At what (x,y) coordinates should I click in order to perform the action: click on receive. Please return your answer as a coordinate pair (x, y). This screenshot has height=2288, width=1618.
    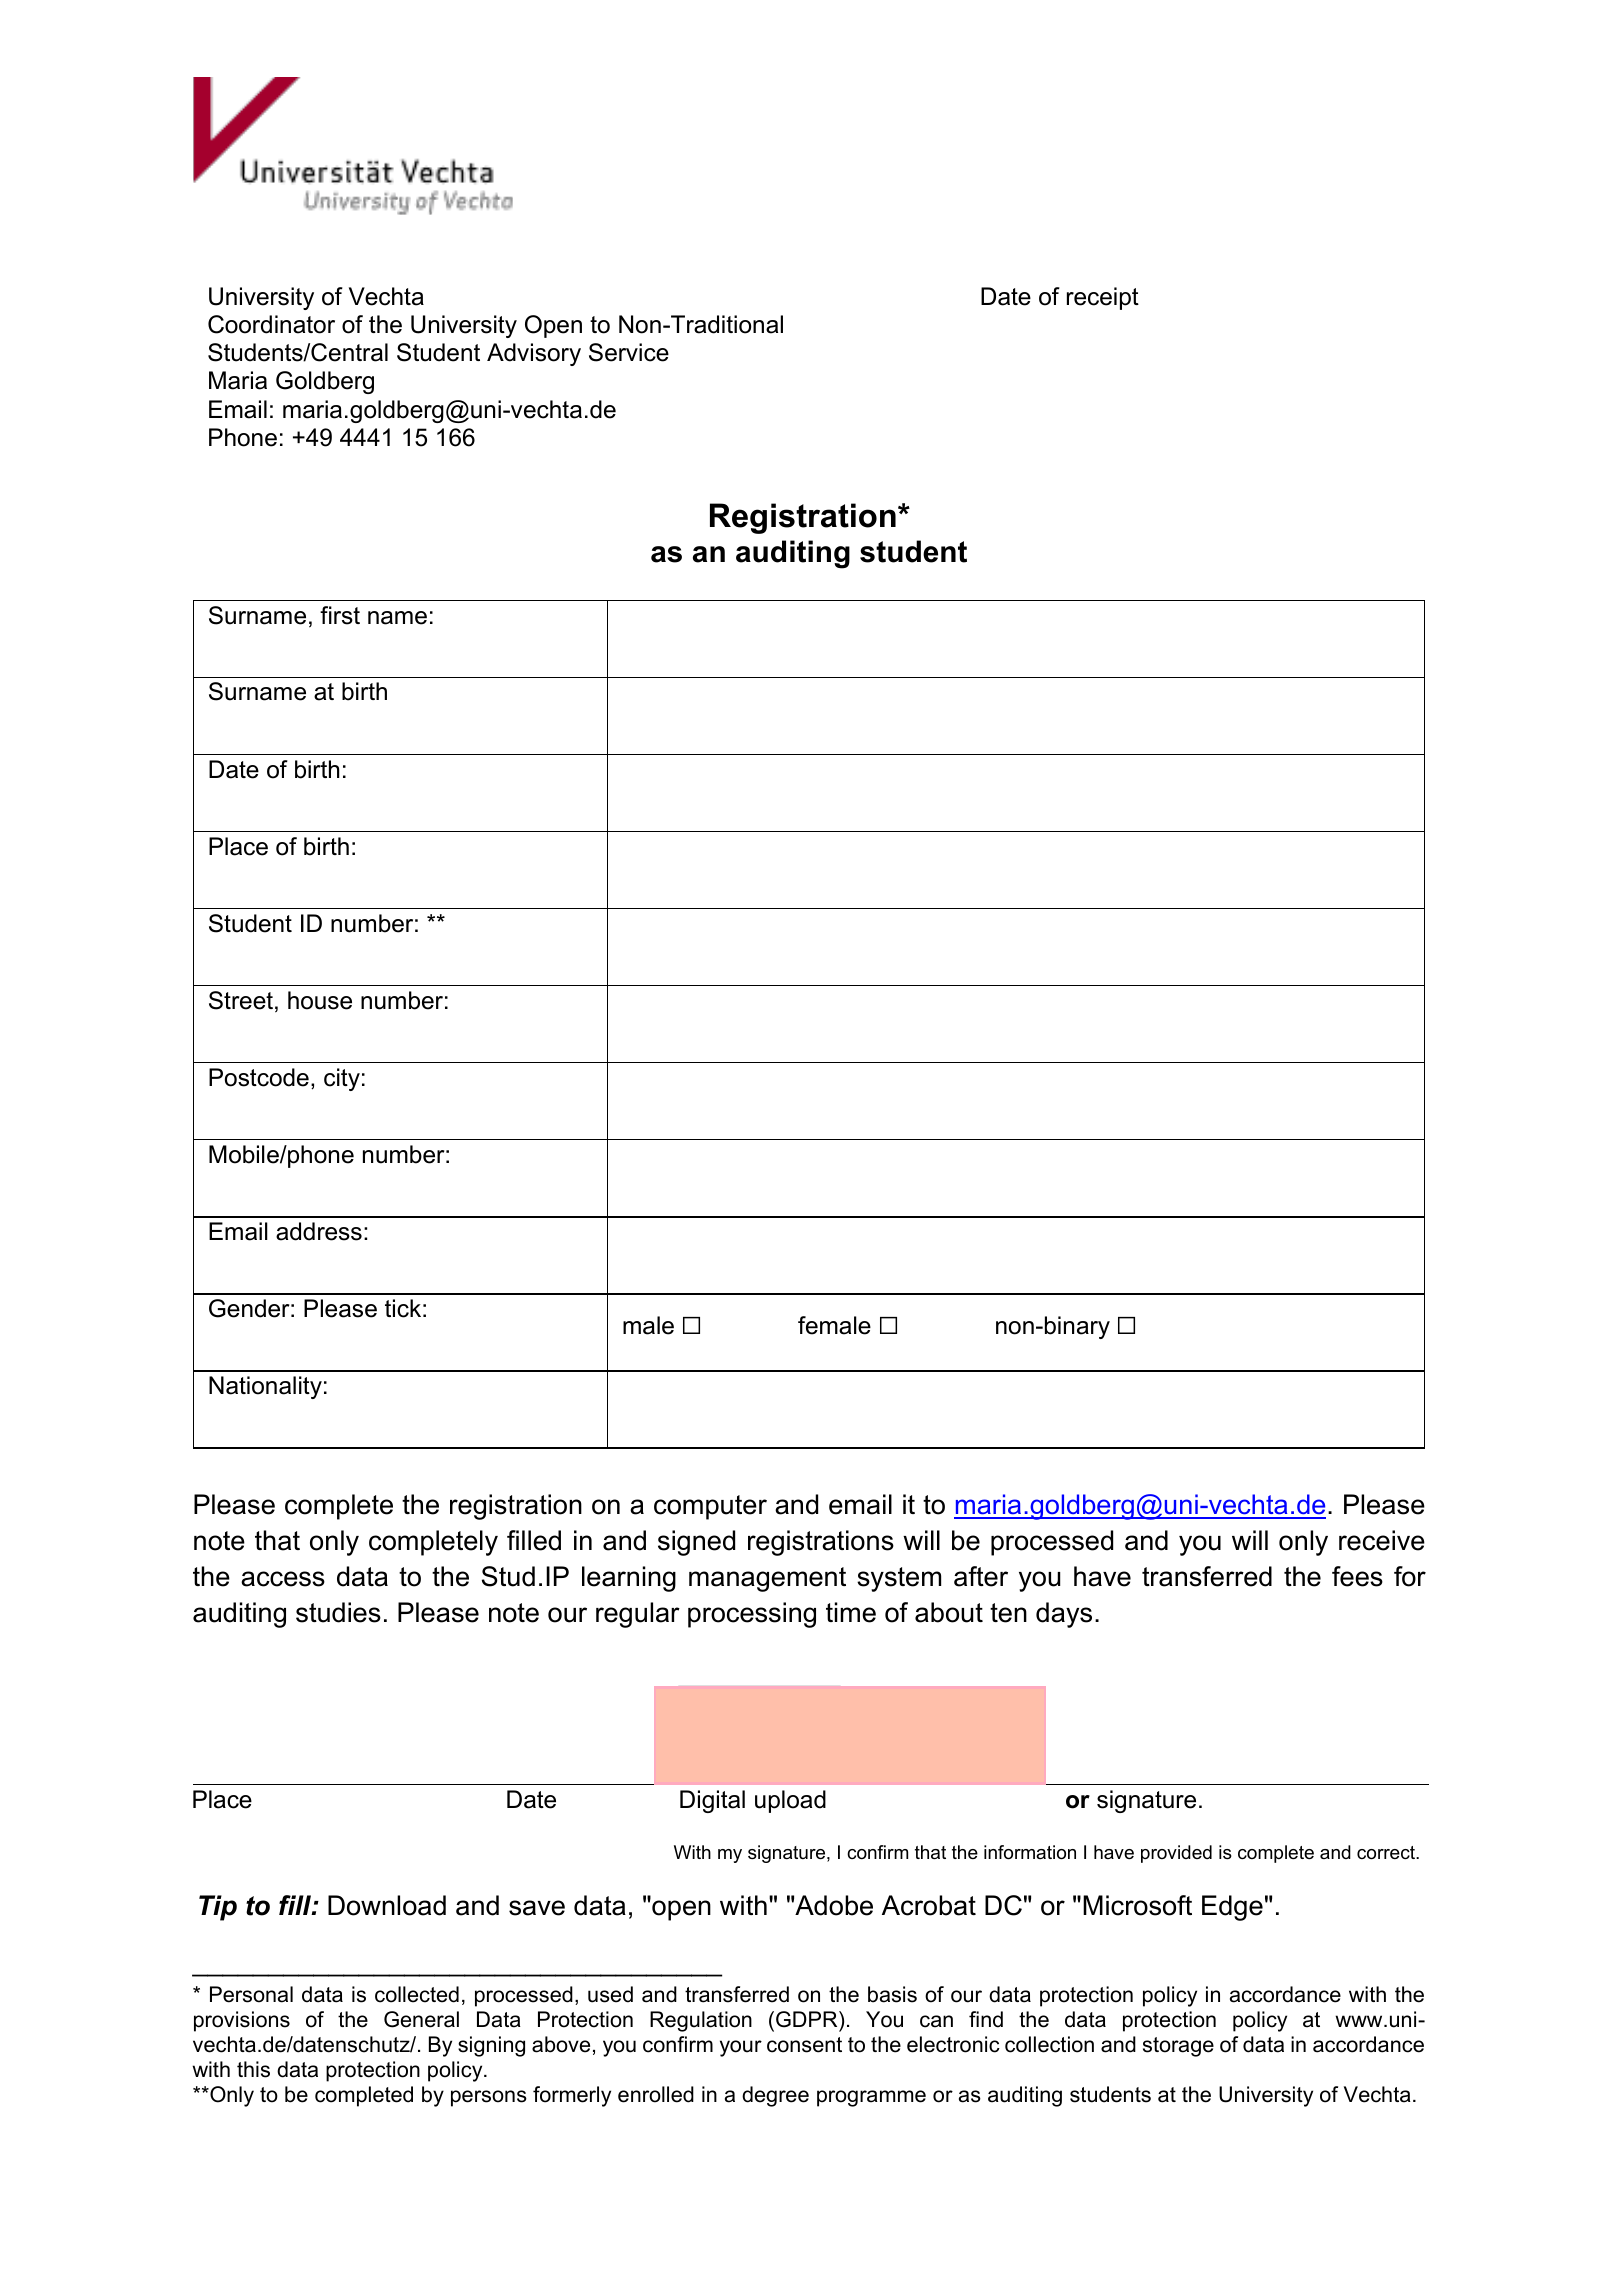
    Looking at the image, I should click on (1382, 1540).
